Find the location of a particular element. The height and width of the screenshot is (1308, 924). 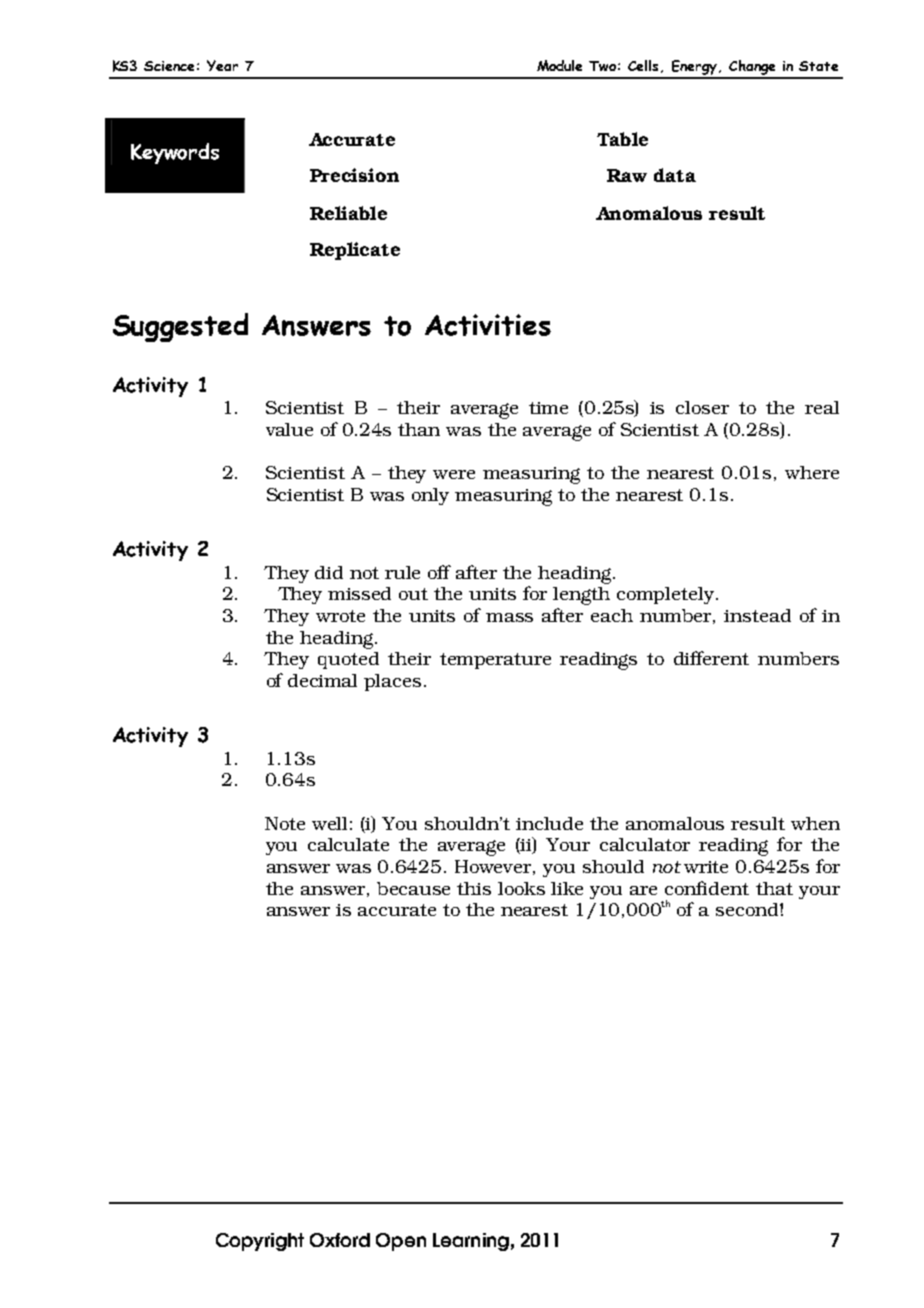

different is located at coordinates (711, 658).
